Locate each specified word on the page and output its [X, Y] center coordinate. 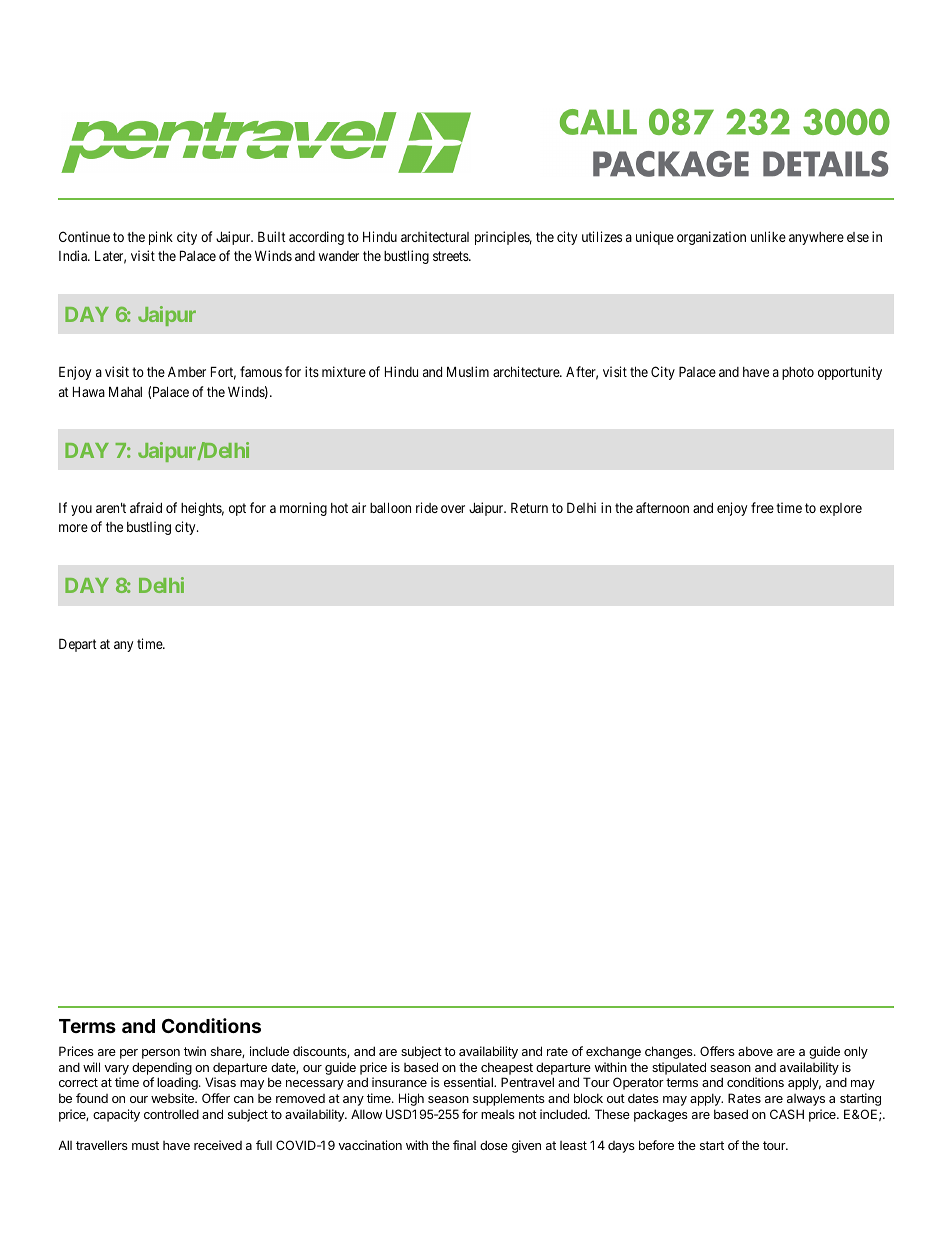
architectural [435, 236]
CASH [787, 1114]
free [762, 507]
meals [498, 1114]
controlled [171, 1114]
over [453, 509]
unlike [768, 236]
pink [161, 238]
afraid [146, 507]
